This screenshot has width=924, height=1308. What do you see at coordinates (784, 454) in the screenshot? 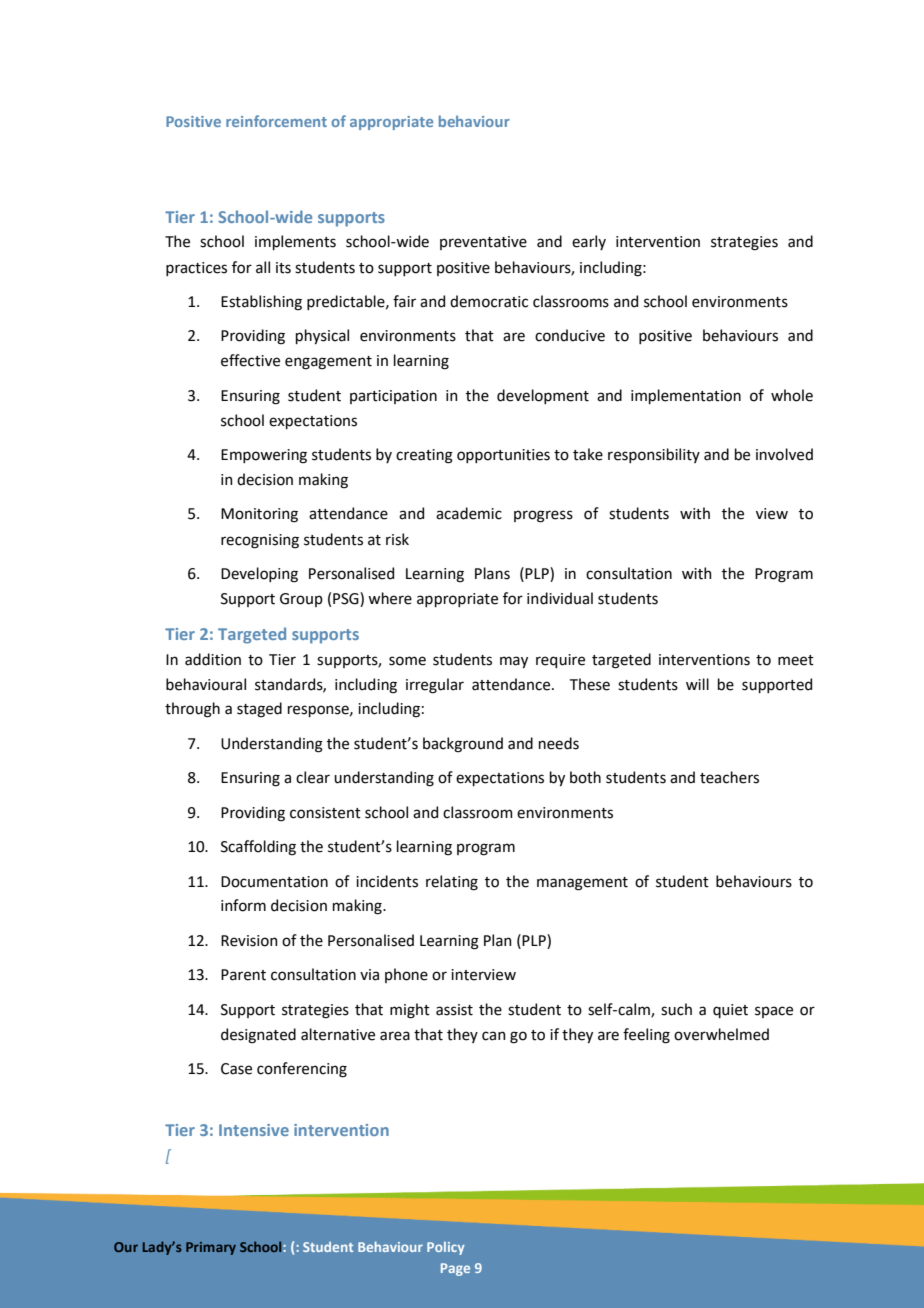
I see `involved` at bounding box center [784, 454].
